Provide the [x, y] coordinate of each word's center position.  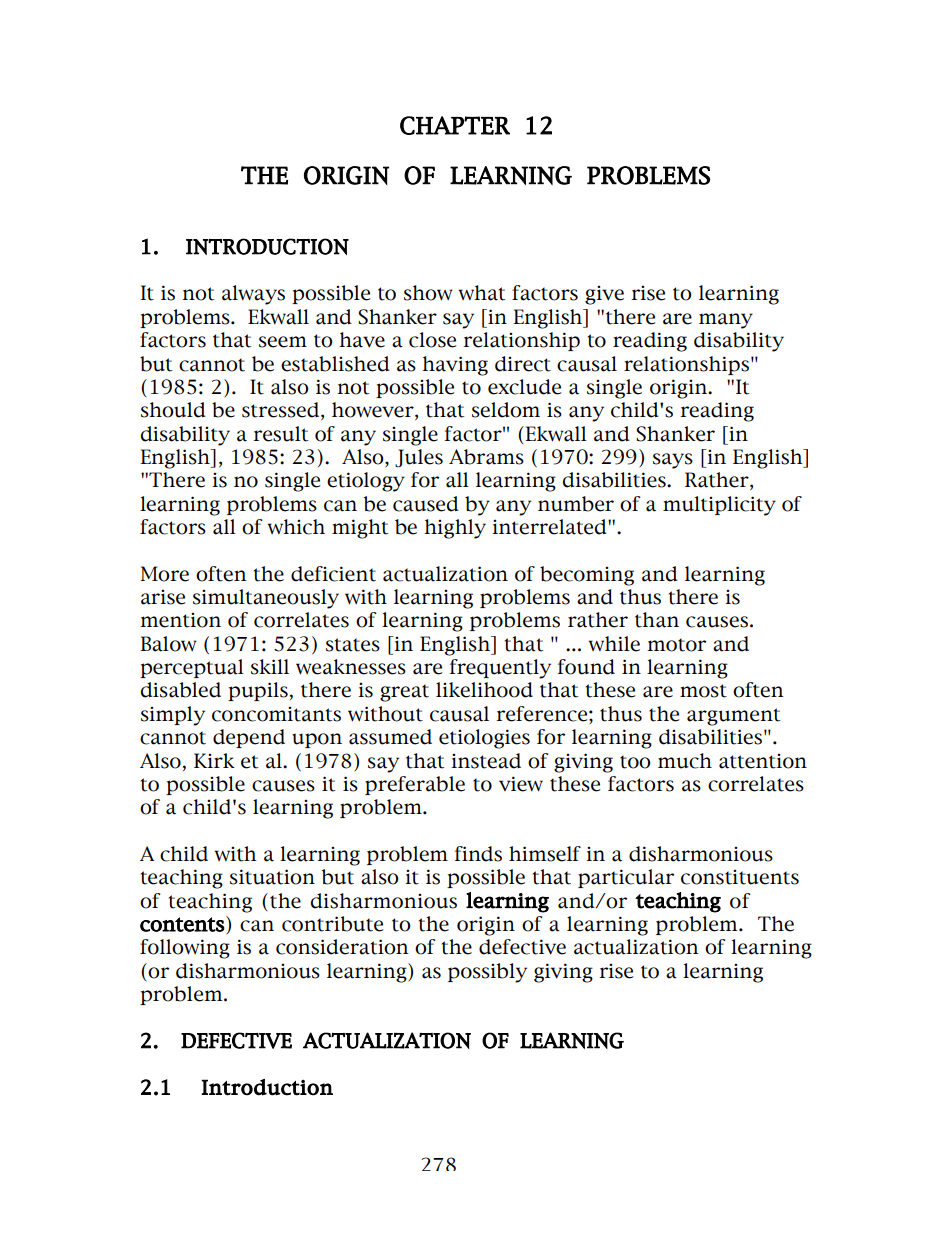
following [185, 949]
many [726, 321]
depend [249, 738]
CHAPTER [455, 125]
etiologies [484, 739]
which [296, 527]
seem [283, 342]
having [455, 366]
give [604, 295]
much [685, 761]
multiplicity [719, 506]
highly [455, 529]
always [253, 295]
